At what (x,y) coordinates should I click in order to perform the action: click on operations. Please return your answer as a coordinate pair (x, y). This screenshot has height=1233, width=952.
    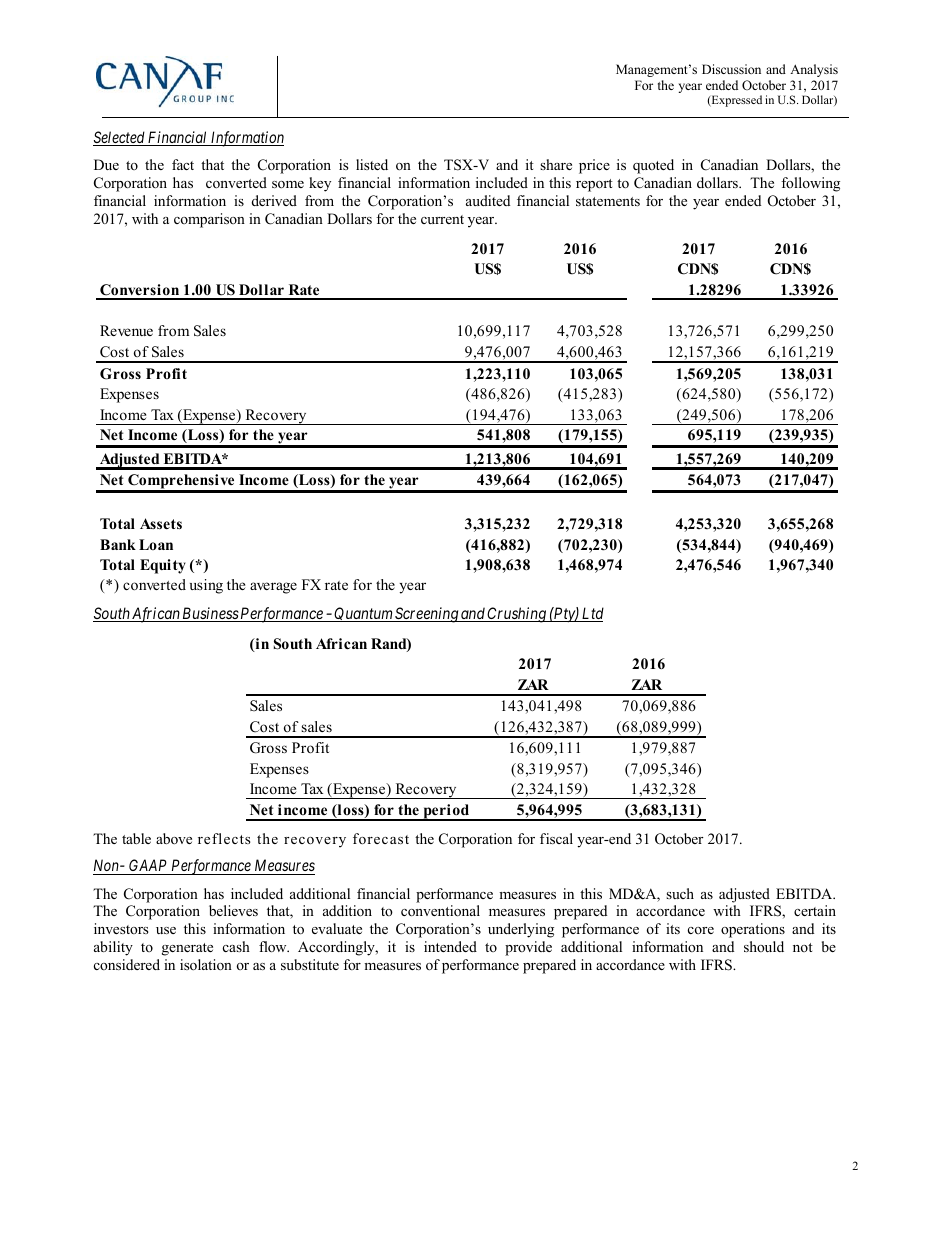
    Looking at the image, I should click on (753, 930).
